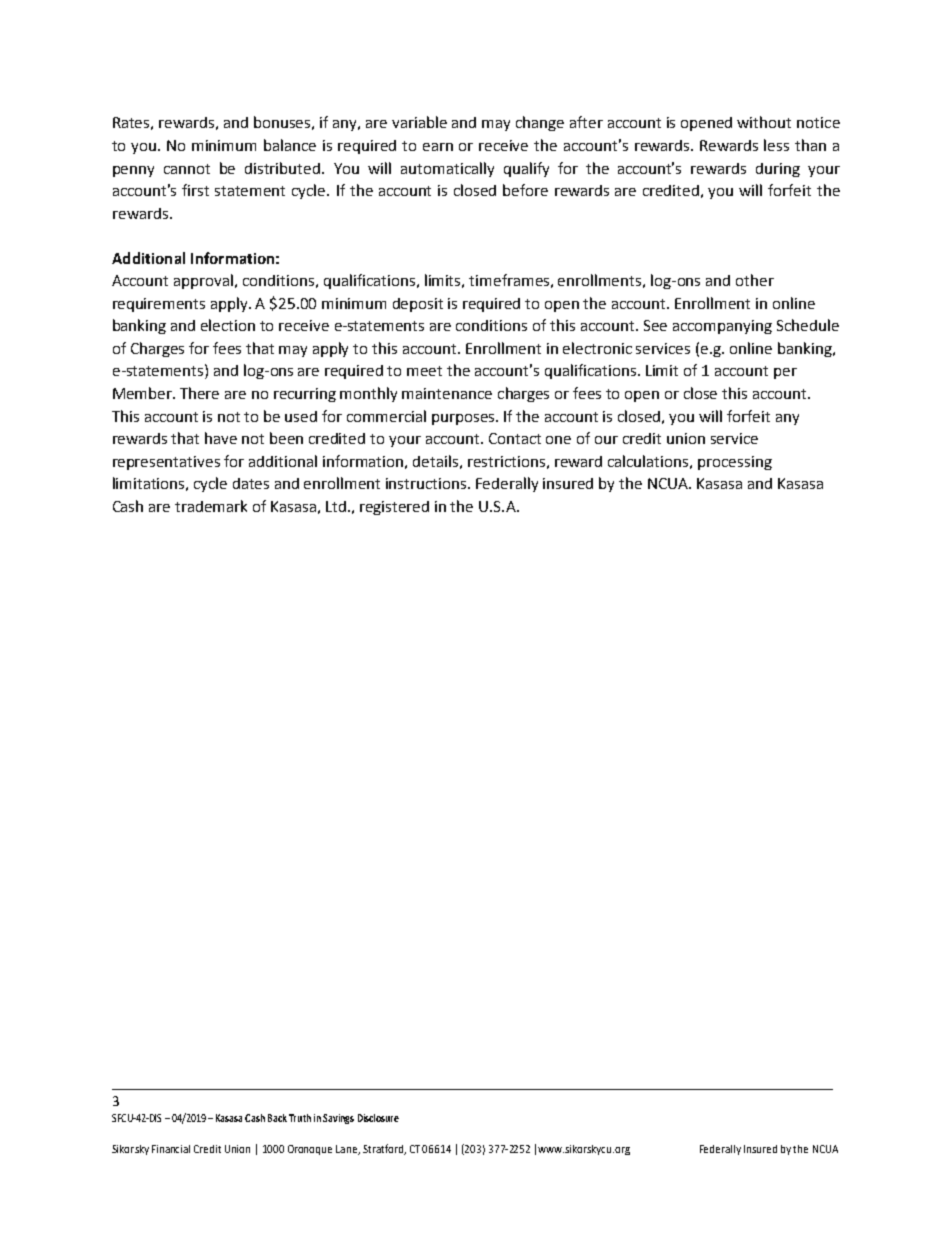  Describe the element at coordinates (424, 371) in the screenshot. I see `meet` at that location.
